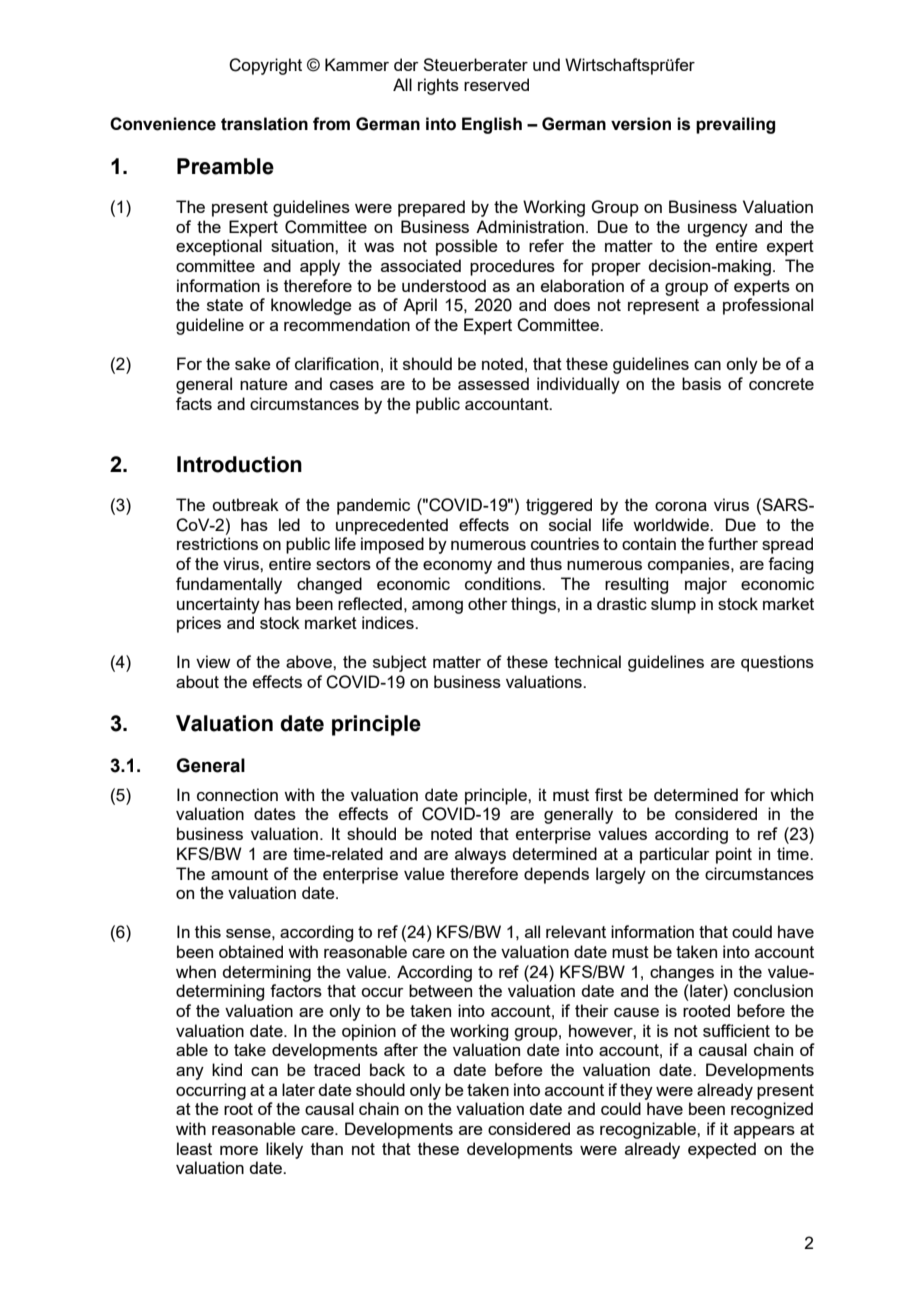 This screenshot has width=924, height=1308. What do you see at coordinates (239, 874) in the screenshot?
I see `amount` at bounding box center [239, 874].
